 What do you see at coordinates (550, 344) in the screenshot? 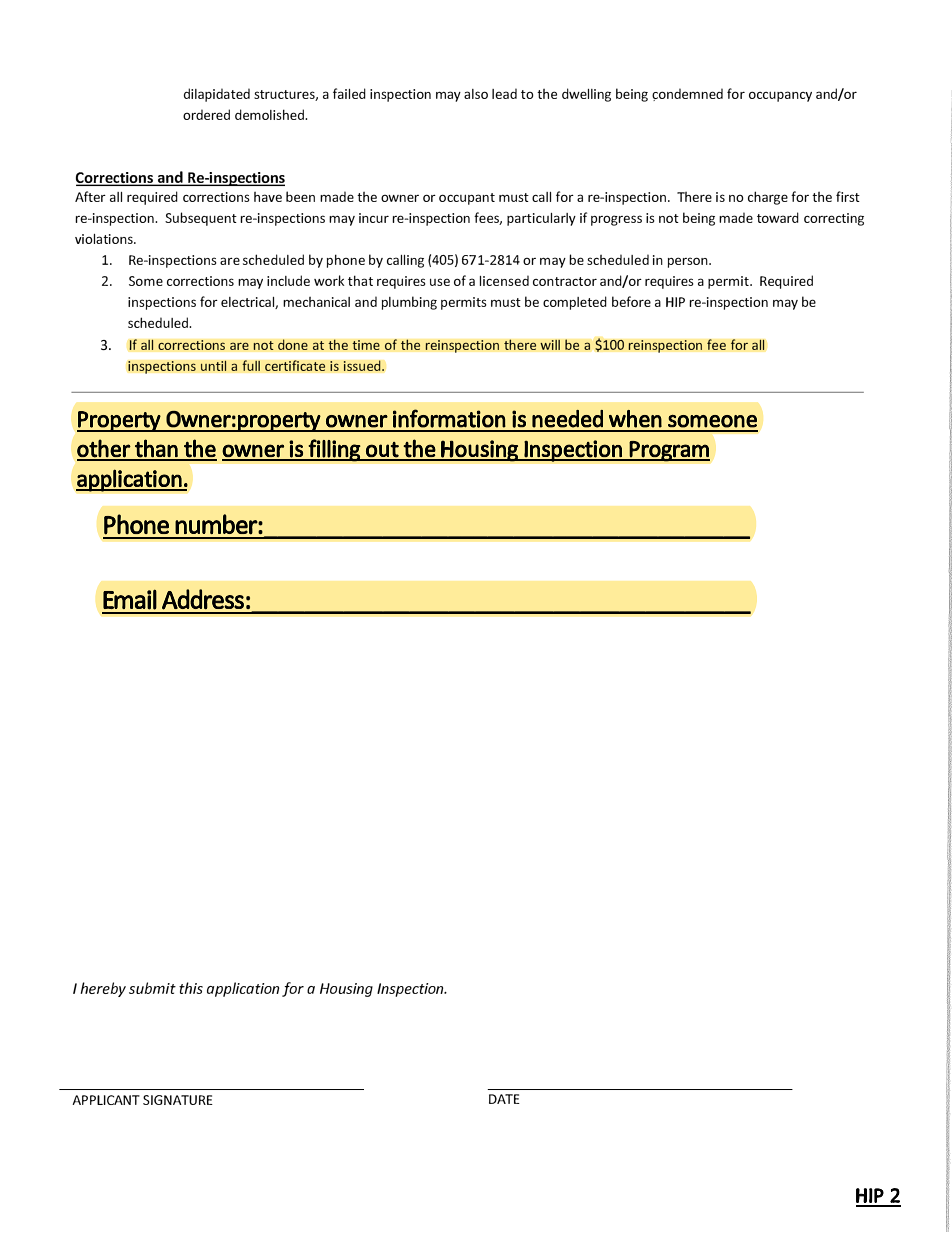
I see `will` at bounding box center [550, 344].
